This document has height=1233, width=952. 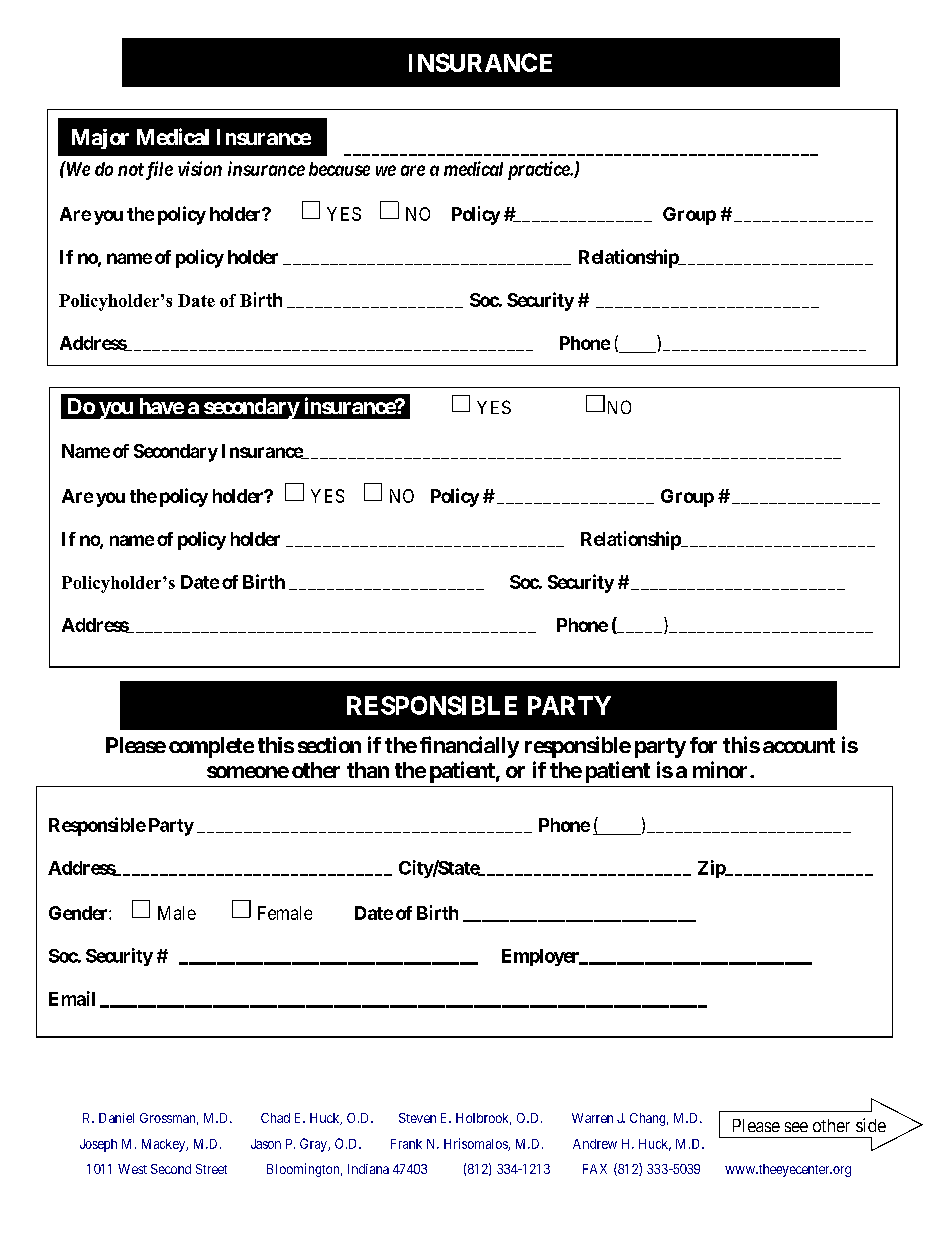 What do you see at coordinates (799, 745) in the document?
I see `account` at bounding box center [799, 745].
